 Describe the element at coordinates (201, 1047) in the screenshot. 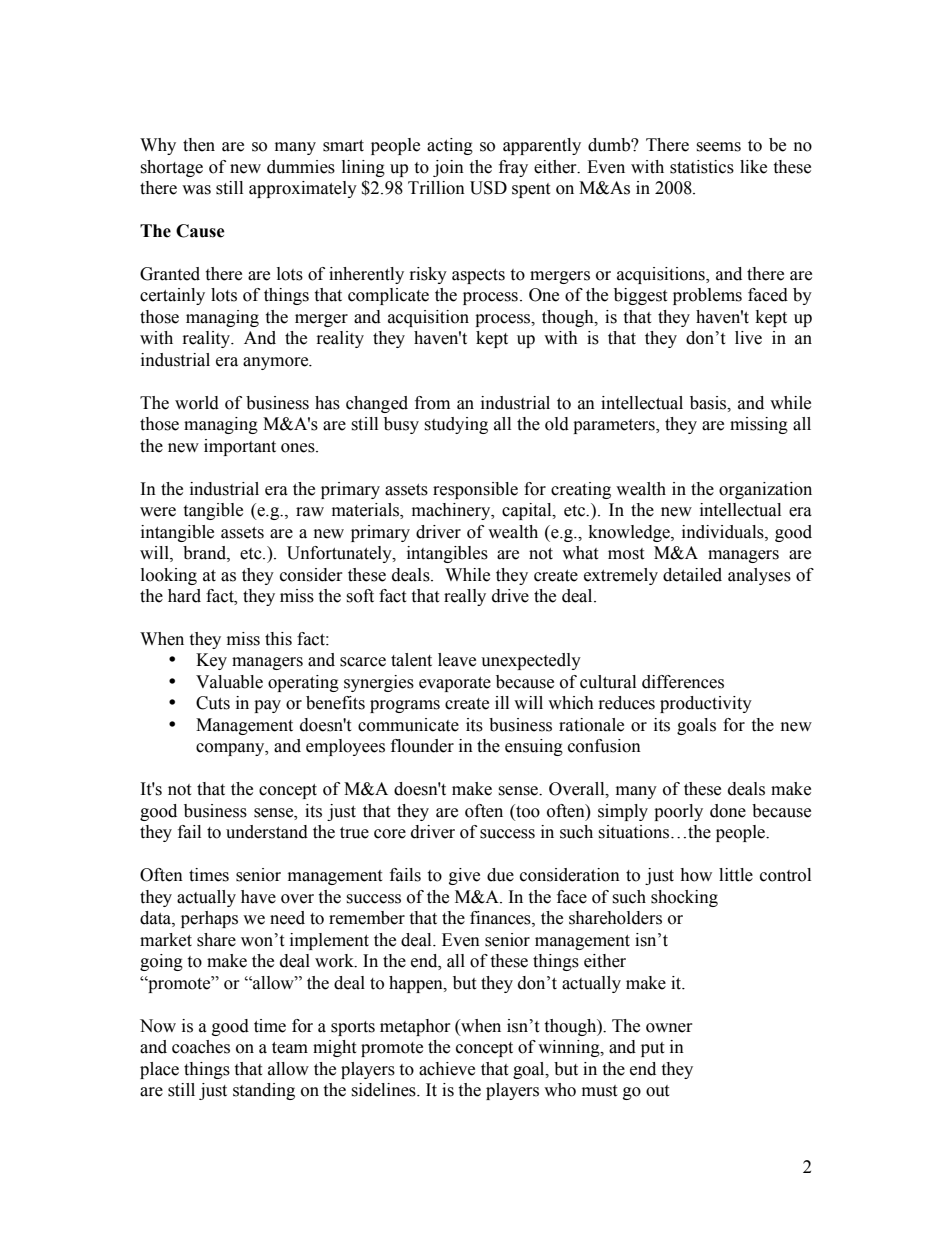

I see `coaches` at that location.
